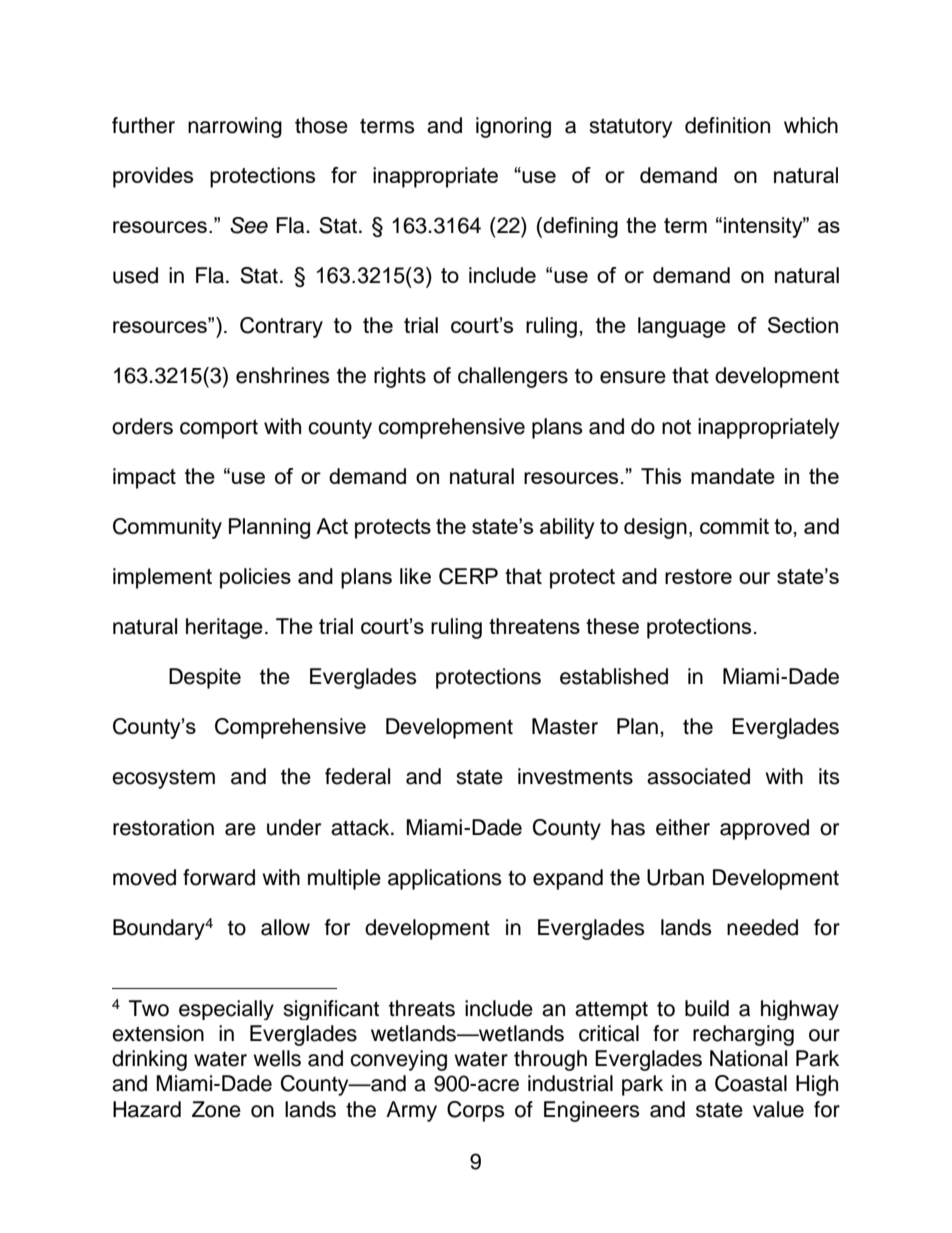  Describe the element at coordinates (476, 1111) in the screenshot. I see `Corps` at that location.
